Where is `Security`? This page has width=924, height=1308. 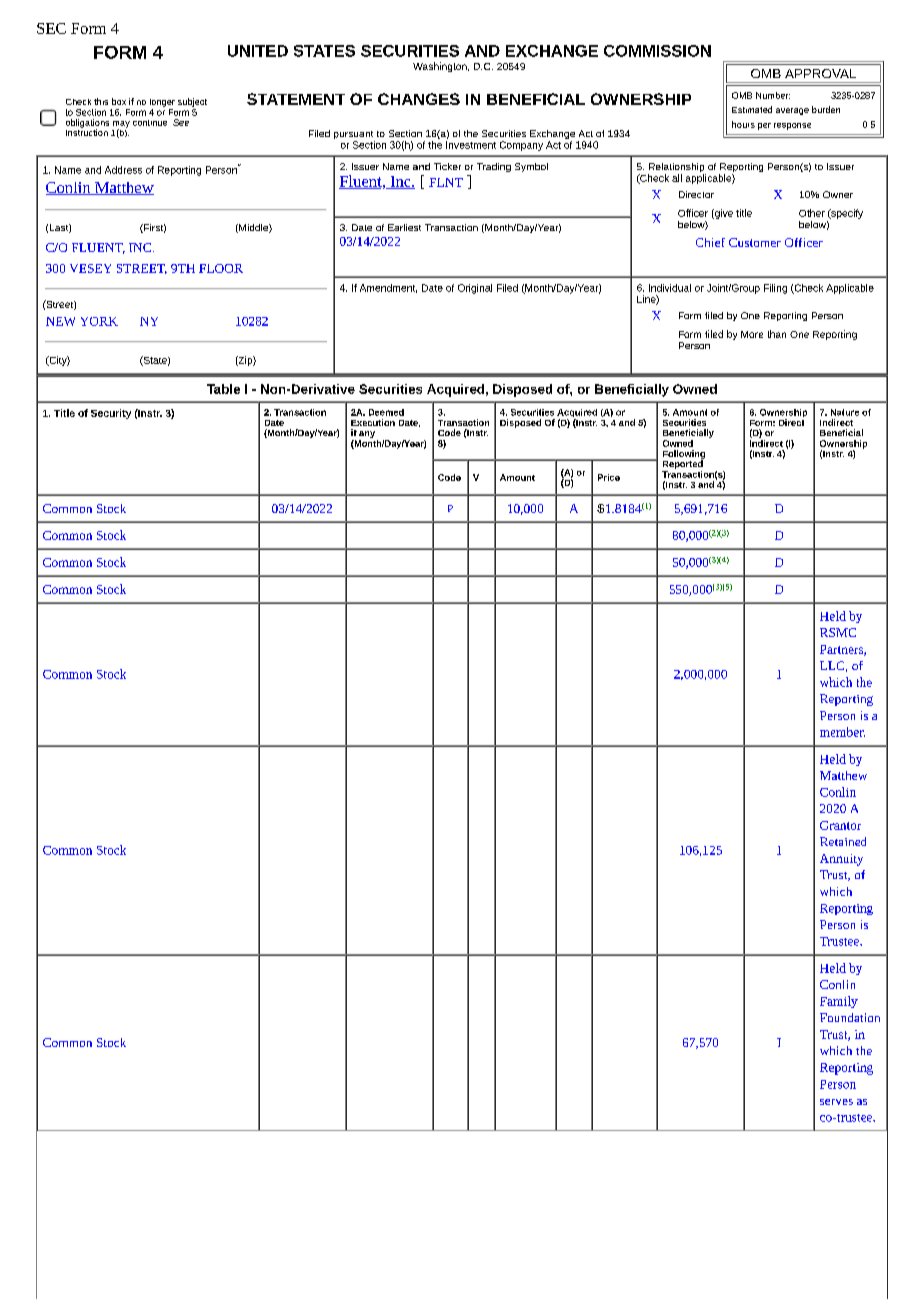
Security is located at coordinates (111, 414).
